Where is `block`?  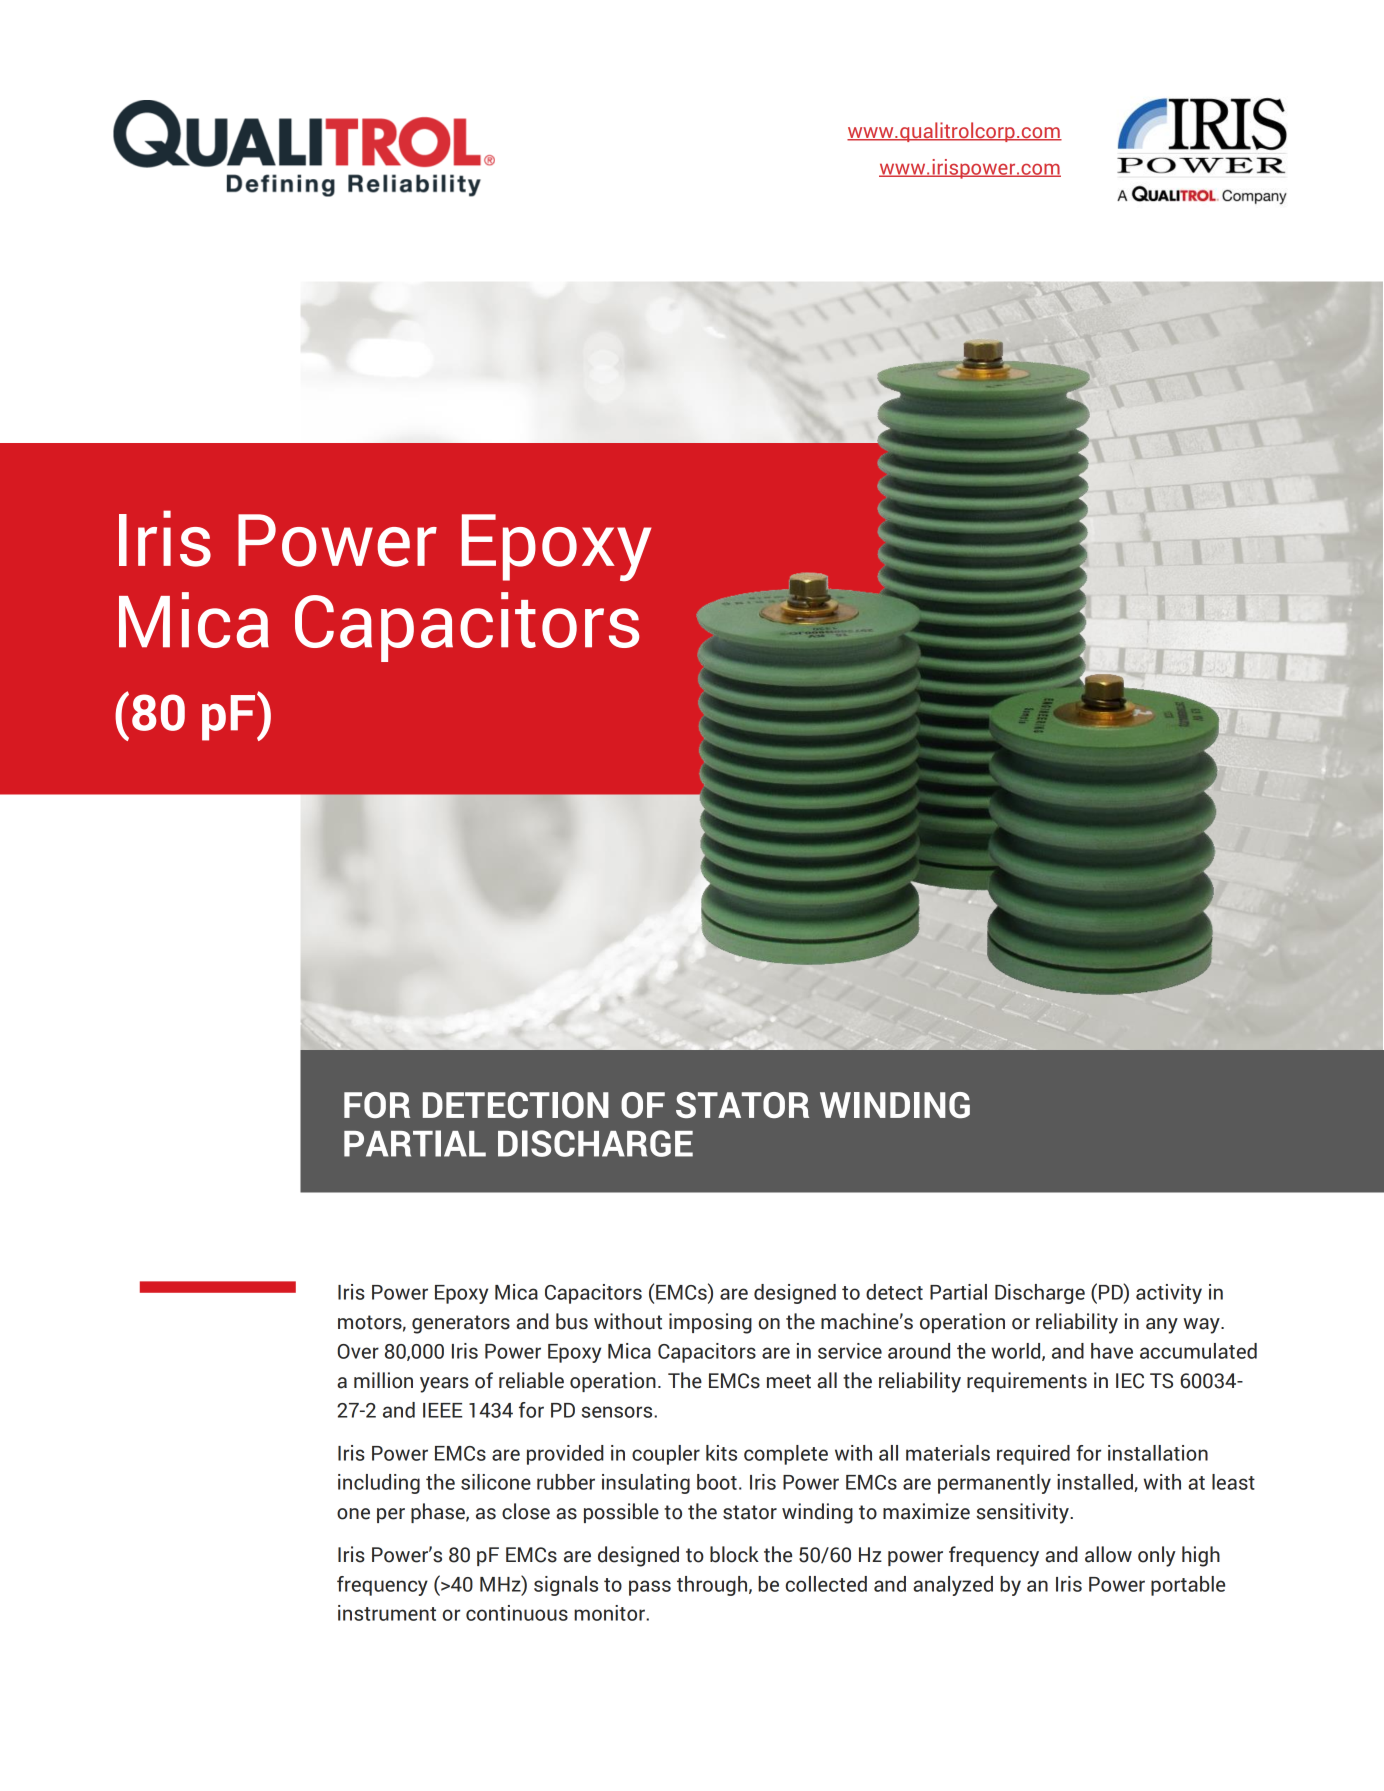 block is located at coordinates (734, 1554).
